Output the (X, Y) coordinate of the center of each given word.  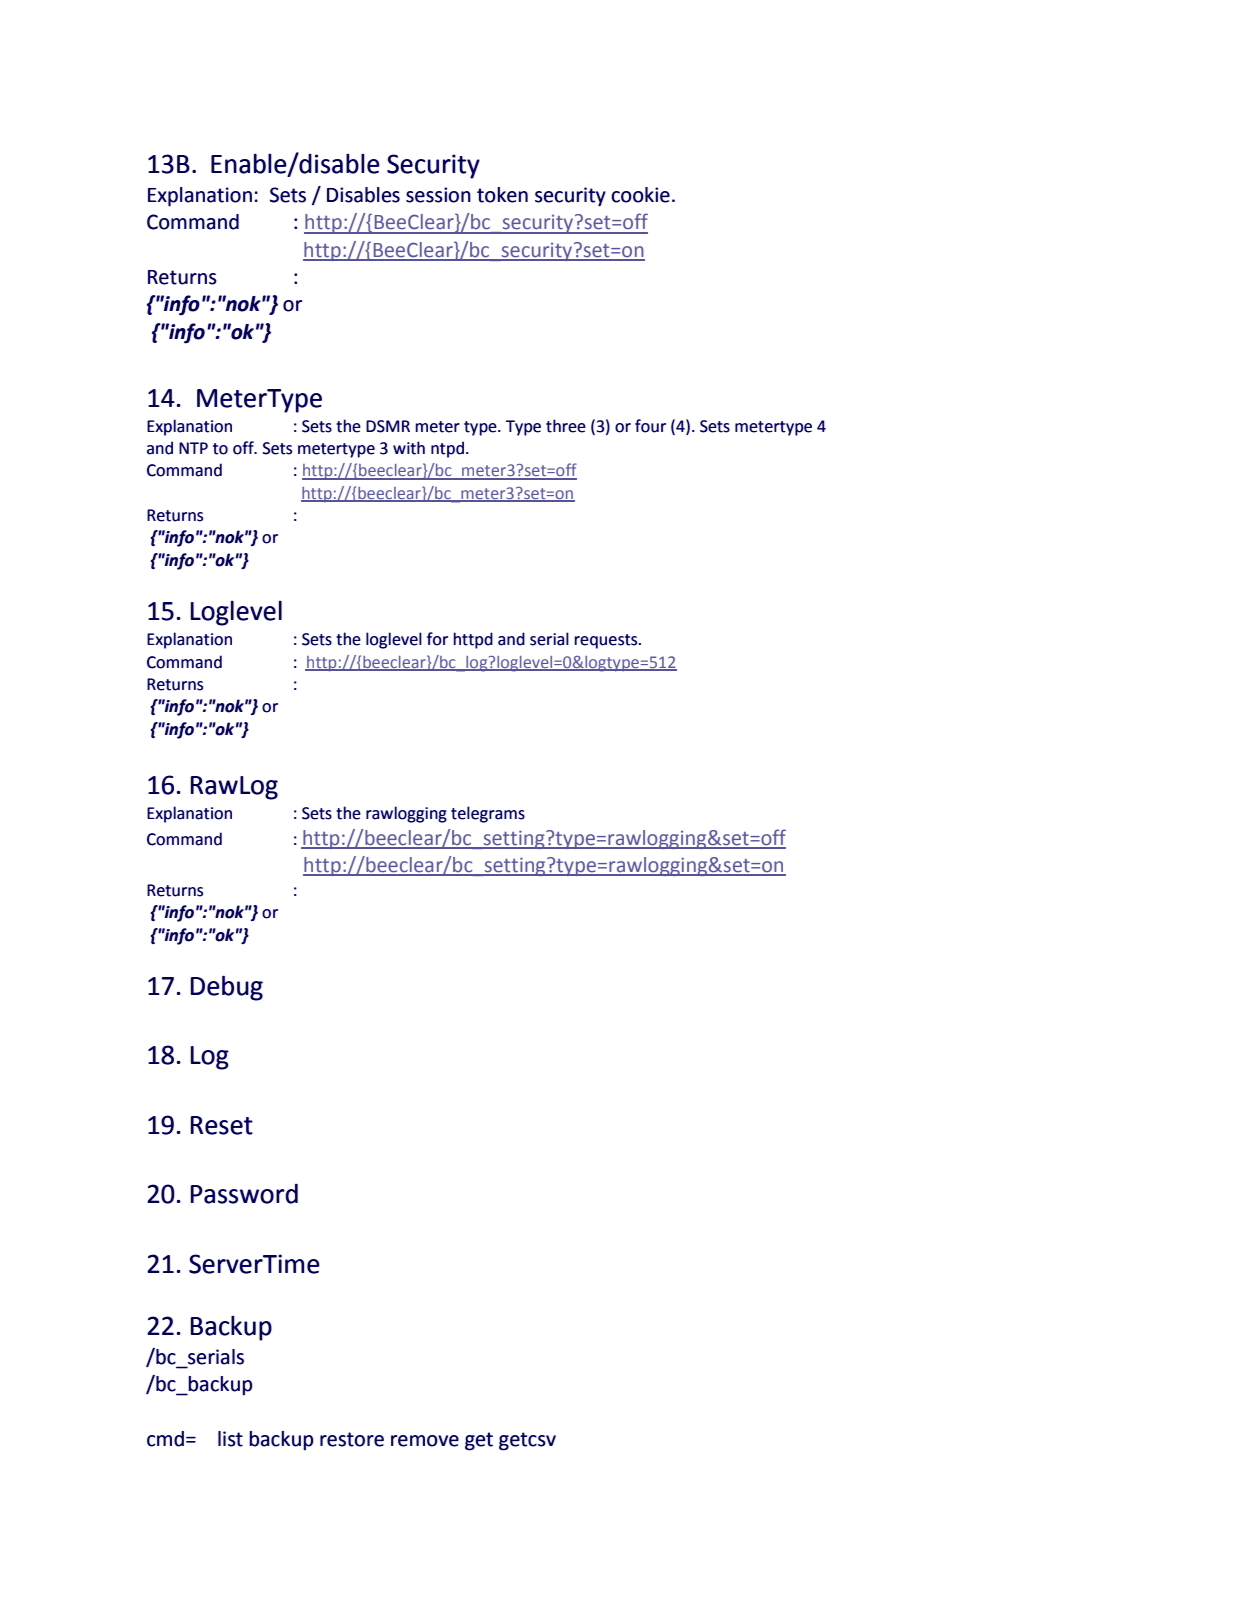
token (502, 195)
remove (425, 1441)
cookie (640, 195)
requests (607, 641)
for (437, 639)
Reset (222, 1125)
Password (244, 1194)
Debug (227, 988)
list (230, 1439)
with (409, 448)
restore (352, 1439)
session (438, 195)
